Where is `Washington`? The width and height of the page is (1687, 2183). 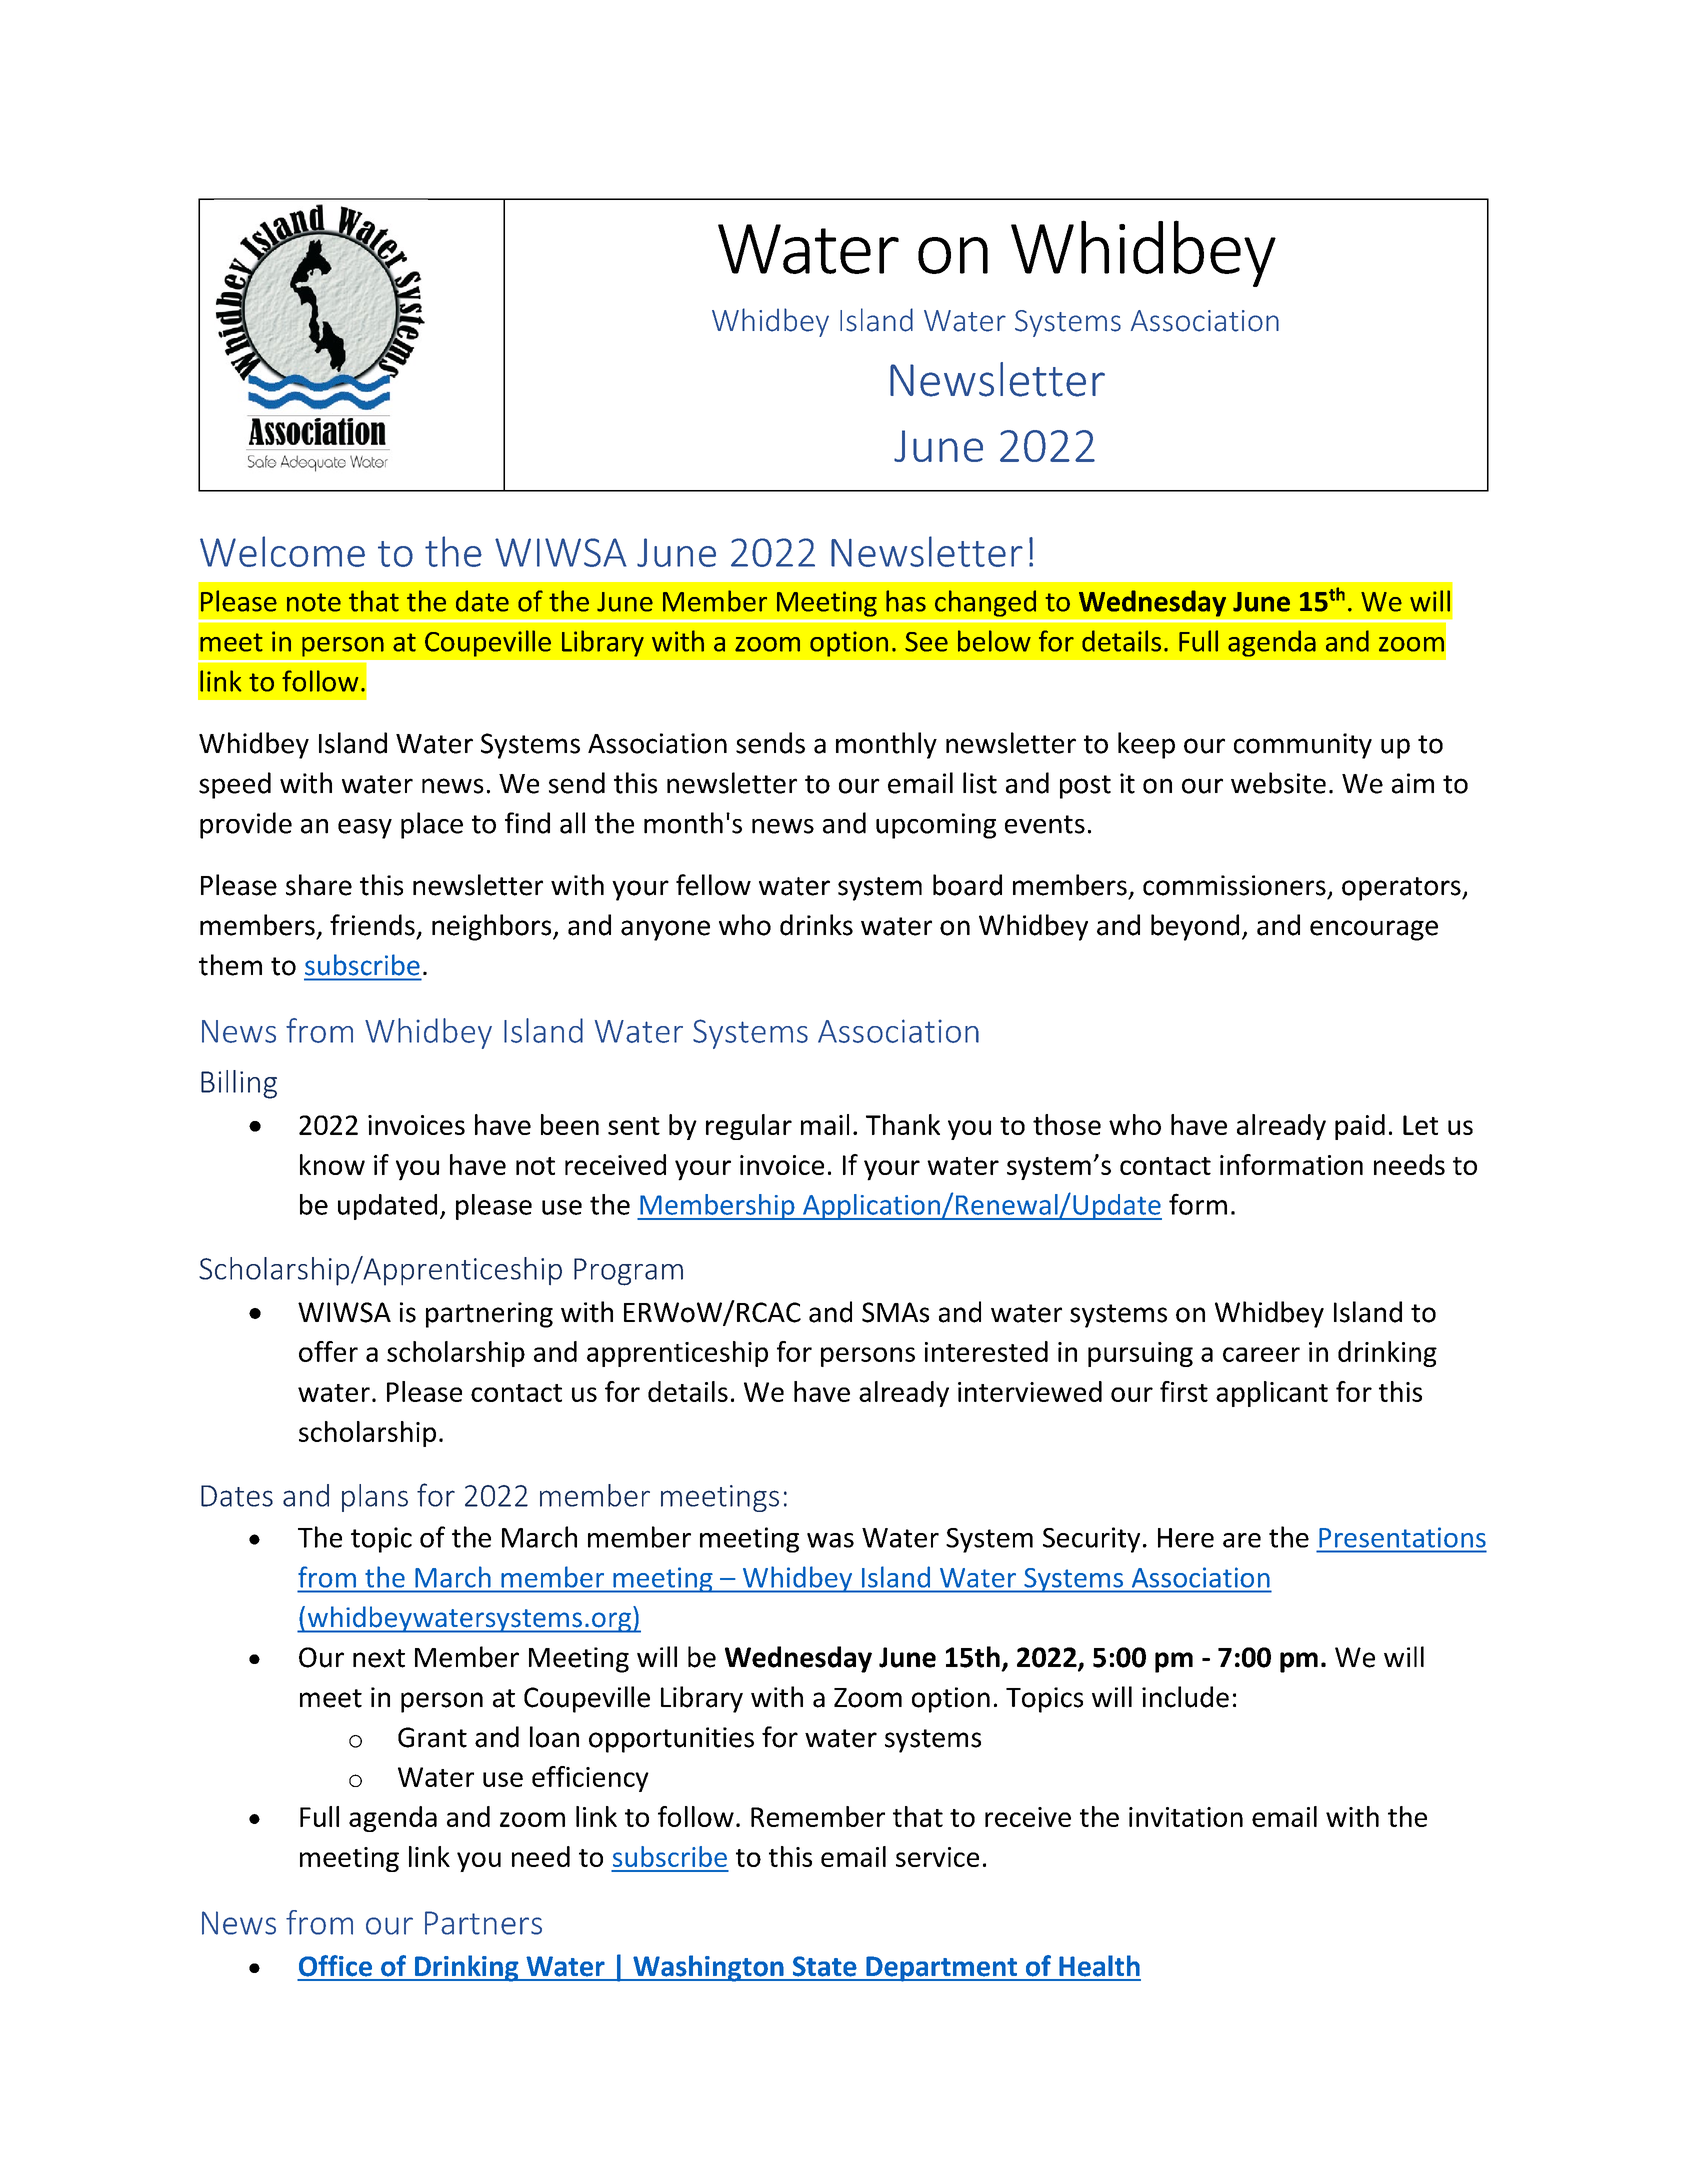 Washington is located at coordinates (708, 1968).
